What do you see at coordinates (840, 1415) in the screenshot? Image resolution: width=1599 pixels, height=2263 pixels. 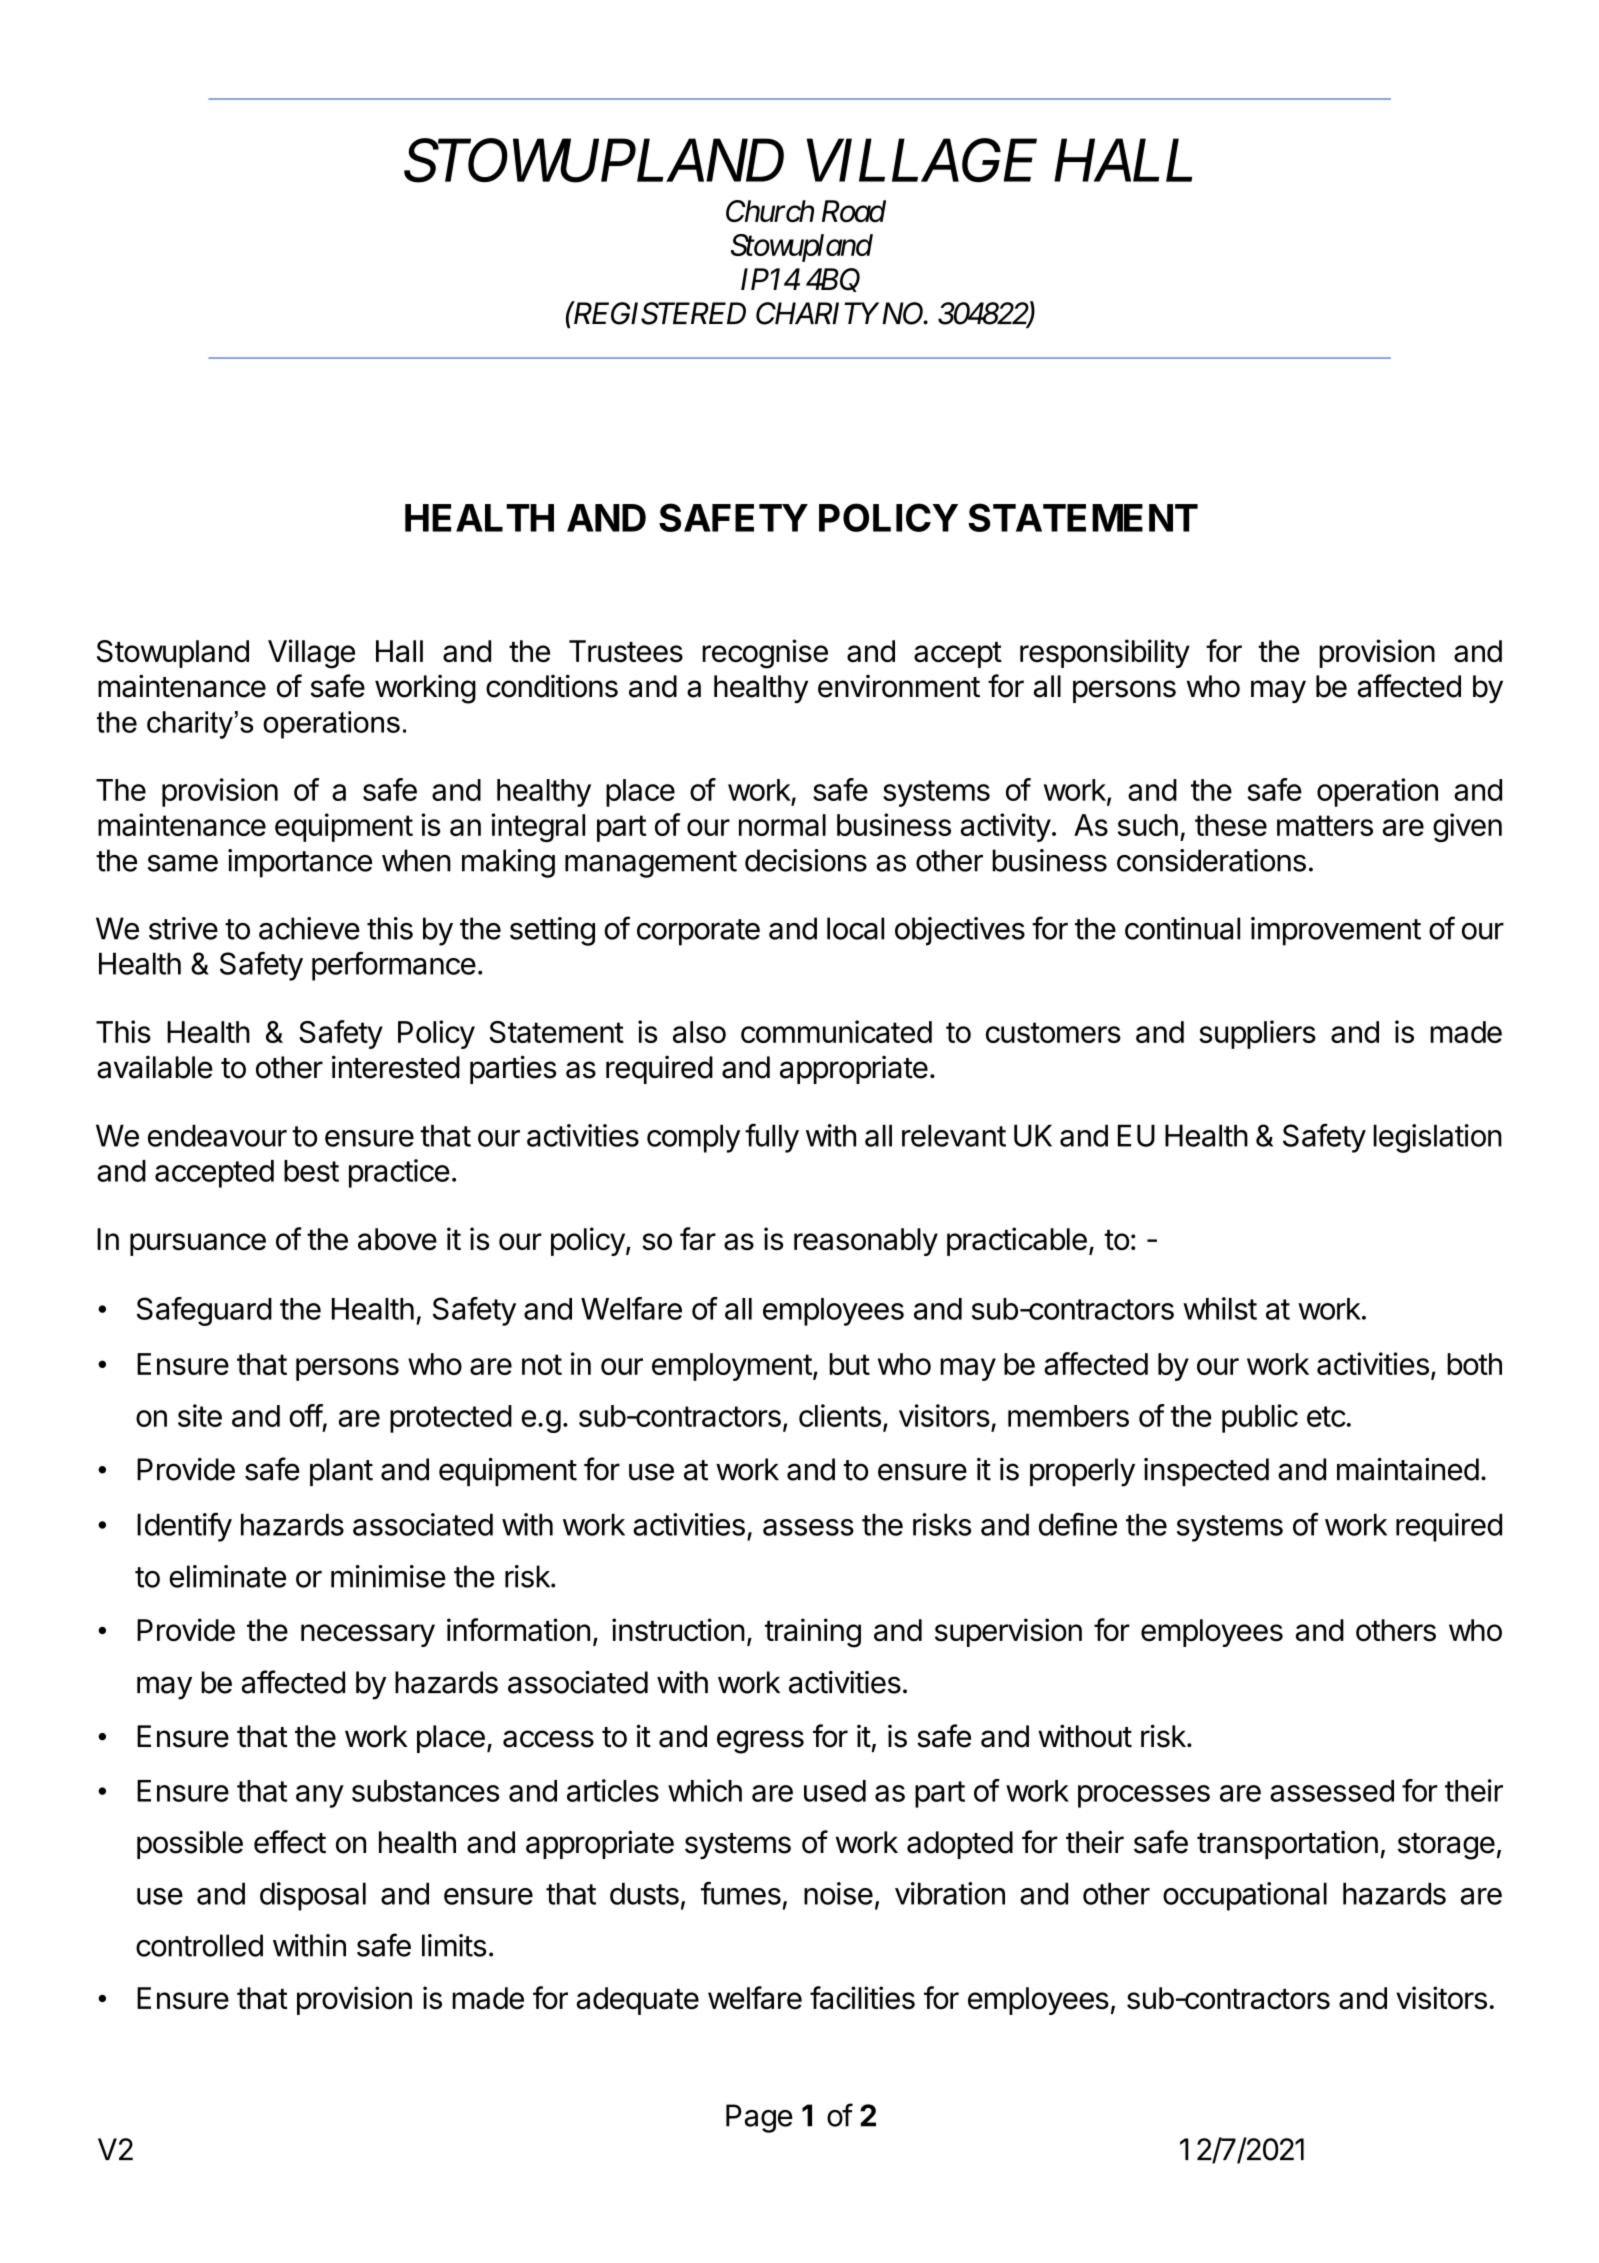 I see `clients` at bounding box center [840, 1415].
